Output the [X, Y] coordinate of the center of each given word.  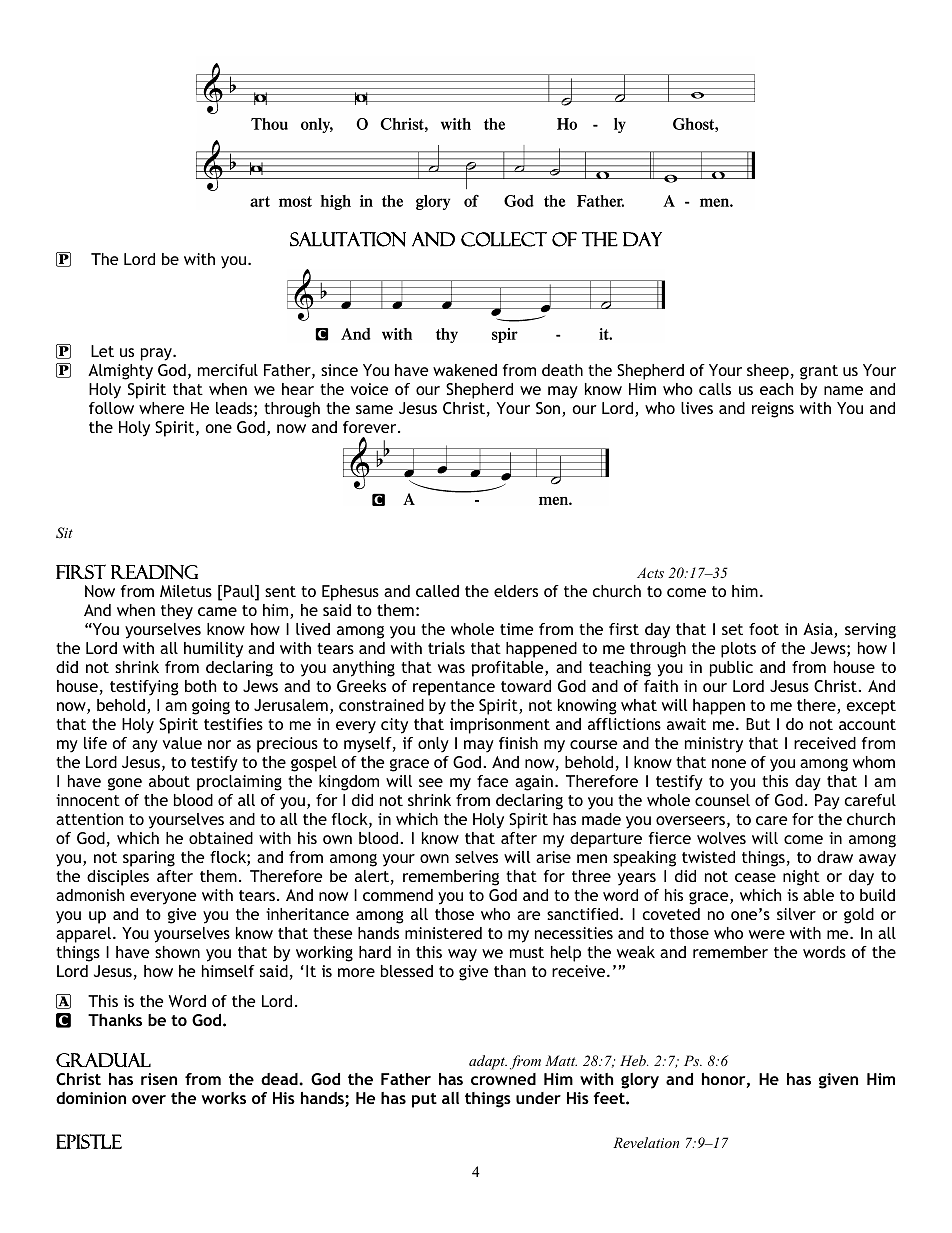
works [224, 1098]
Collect [504, 239]
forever [371, 427]
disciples [118, 878]
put [424, 1100]
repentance [454, 688]
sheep [768, 372]
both [200, 686]
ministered [443, 933]
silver [796, 914]
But [758, 724]
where [161, 408]
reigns [773, 410]
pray [157, 354]
